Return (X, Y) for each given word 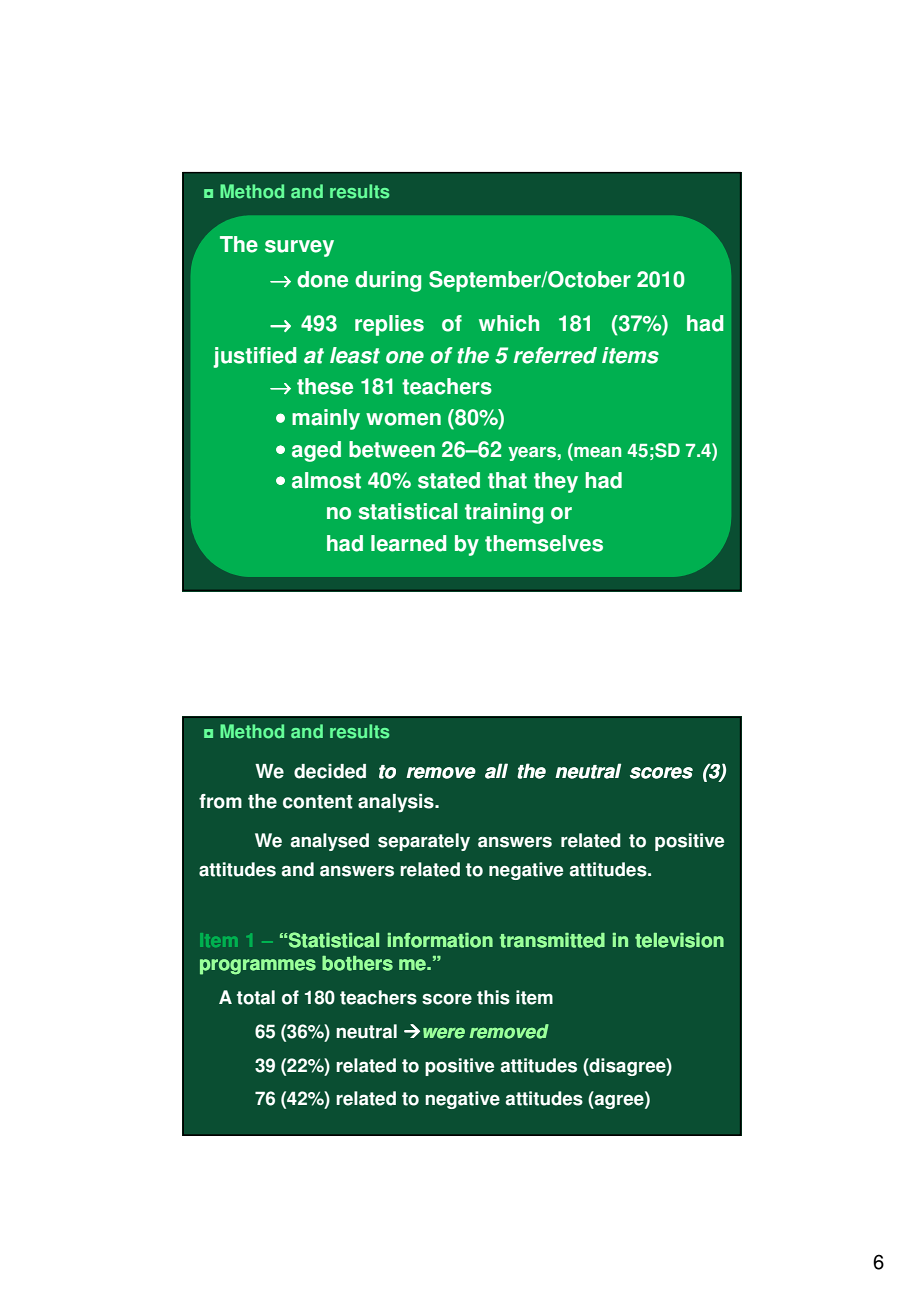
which (509, 323)
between (392, 449)
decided (330, 771)
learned (409, 543)
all (496, 771)
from (220, 801)
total (256, 997)
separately (424, 842)
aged (316, 451)
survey (299, 248)
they (556, 482)
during (388, 281)
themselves (544, 543)
